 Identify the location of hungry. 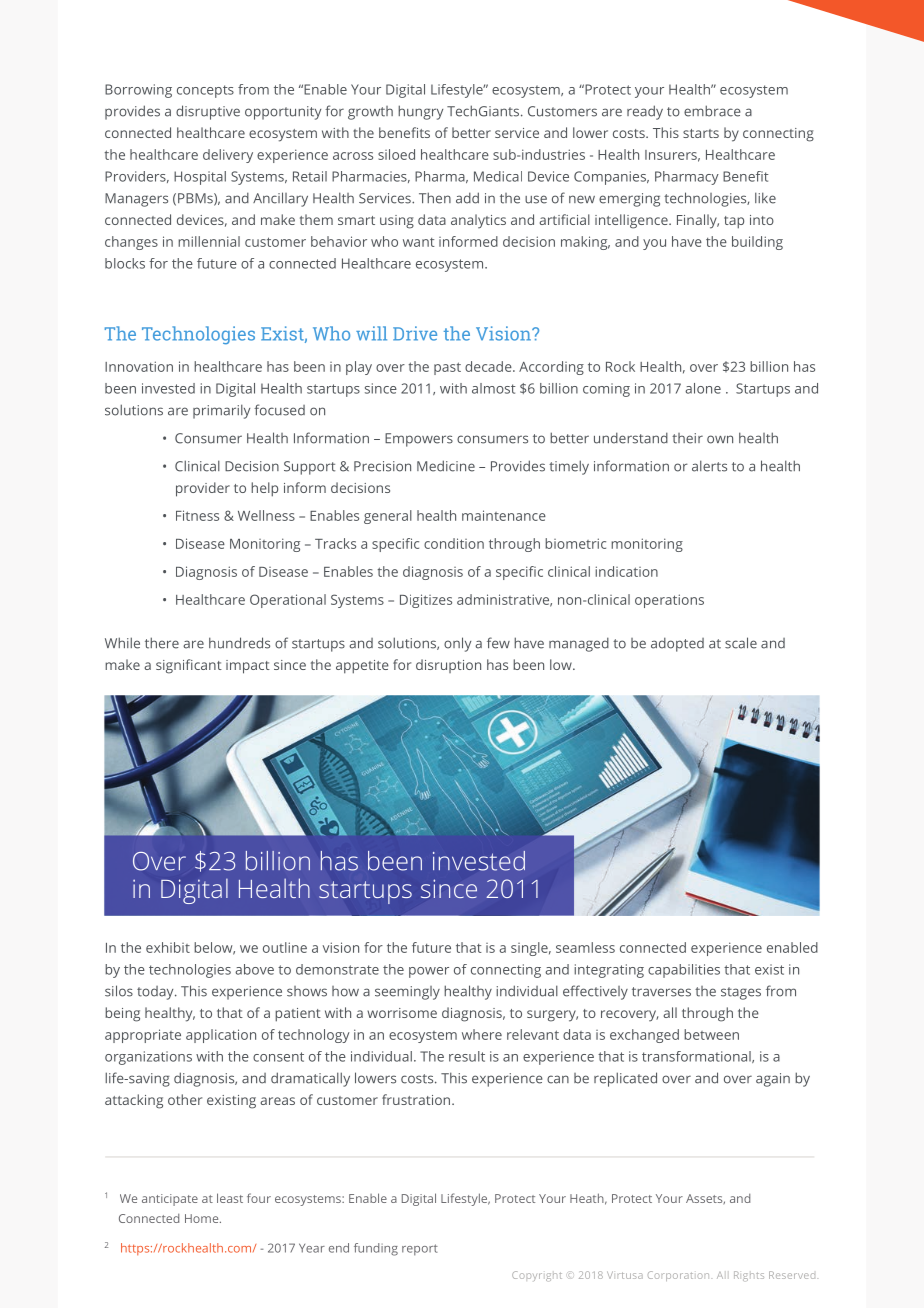
(420, 112).
